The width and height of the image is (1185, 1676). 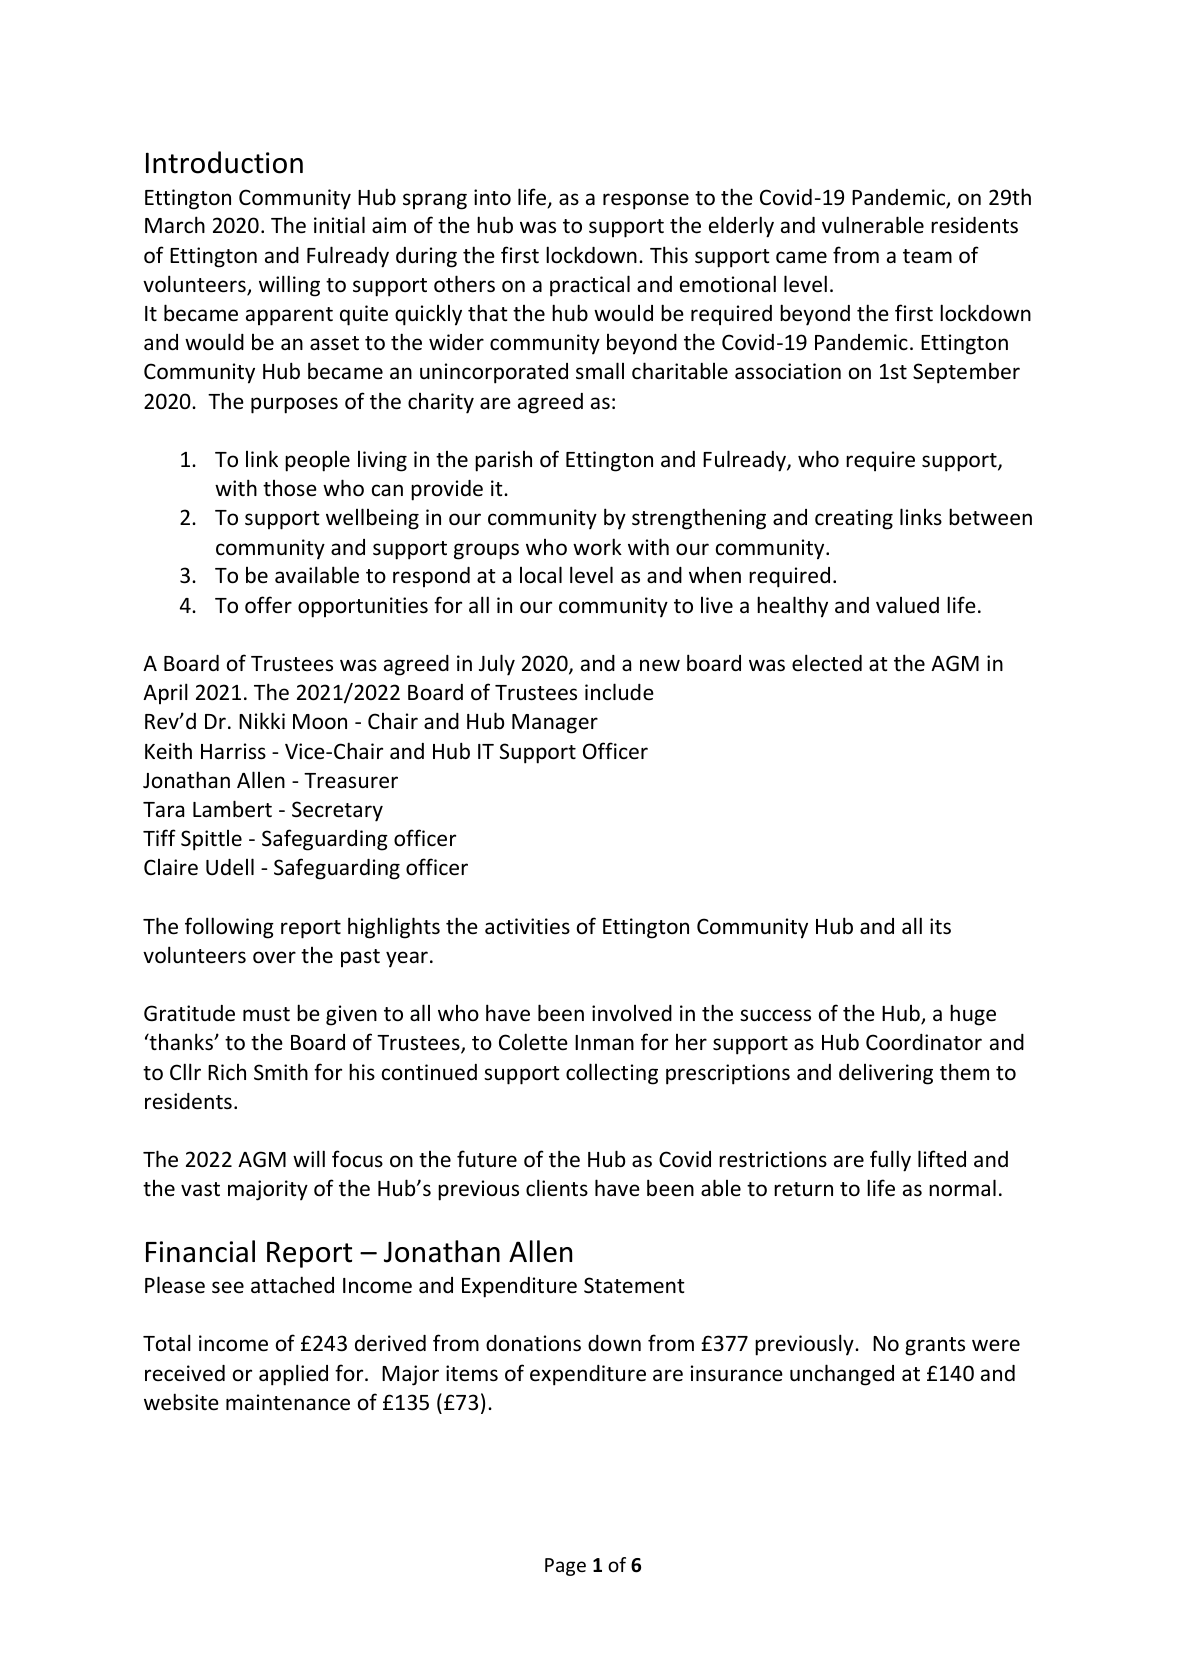 I want to click on involved, so click(x=632, y=1013).
